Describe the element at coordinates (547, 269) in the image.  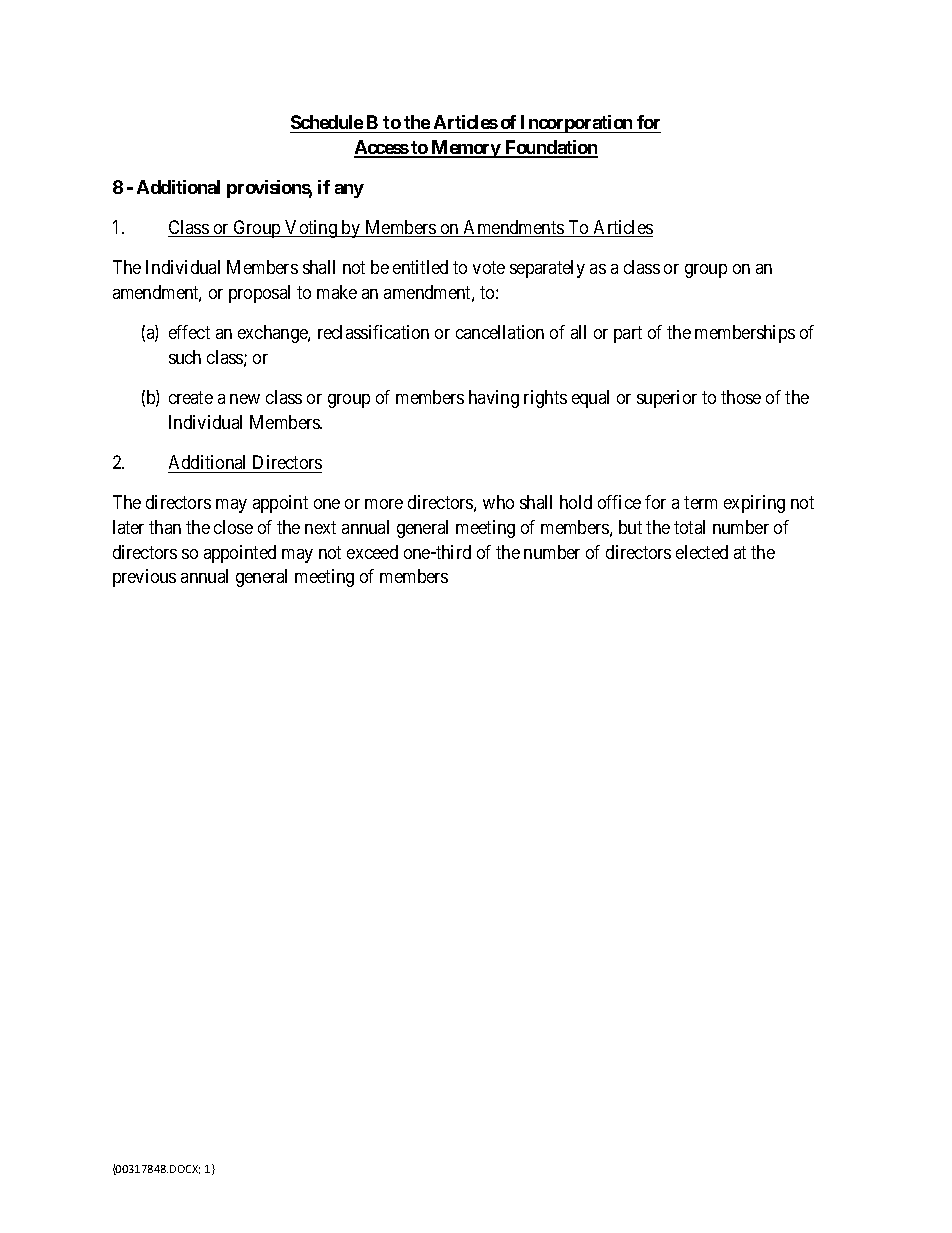
I see `separately` at that location.
